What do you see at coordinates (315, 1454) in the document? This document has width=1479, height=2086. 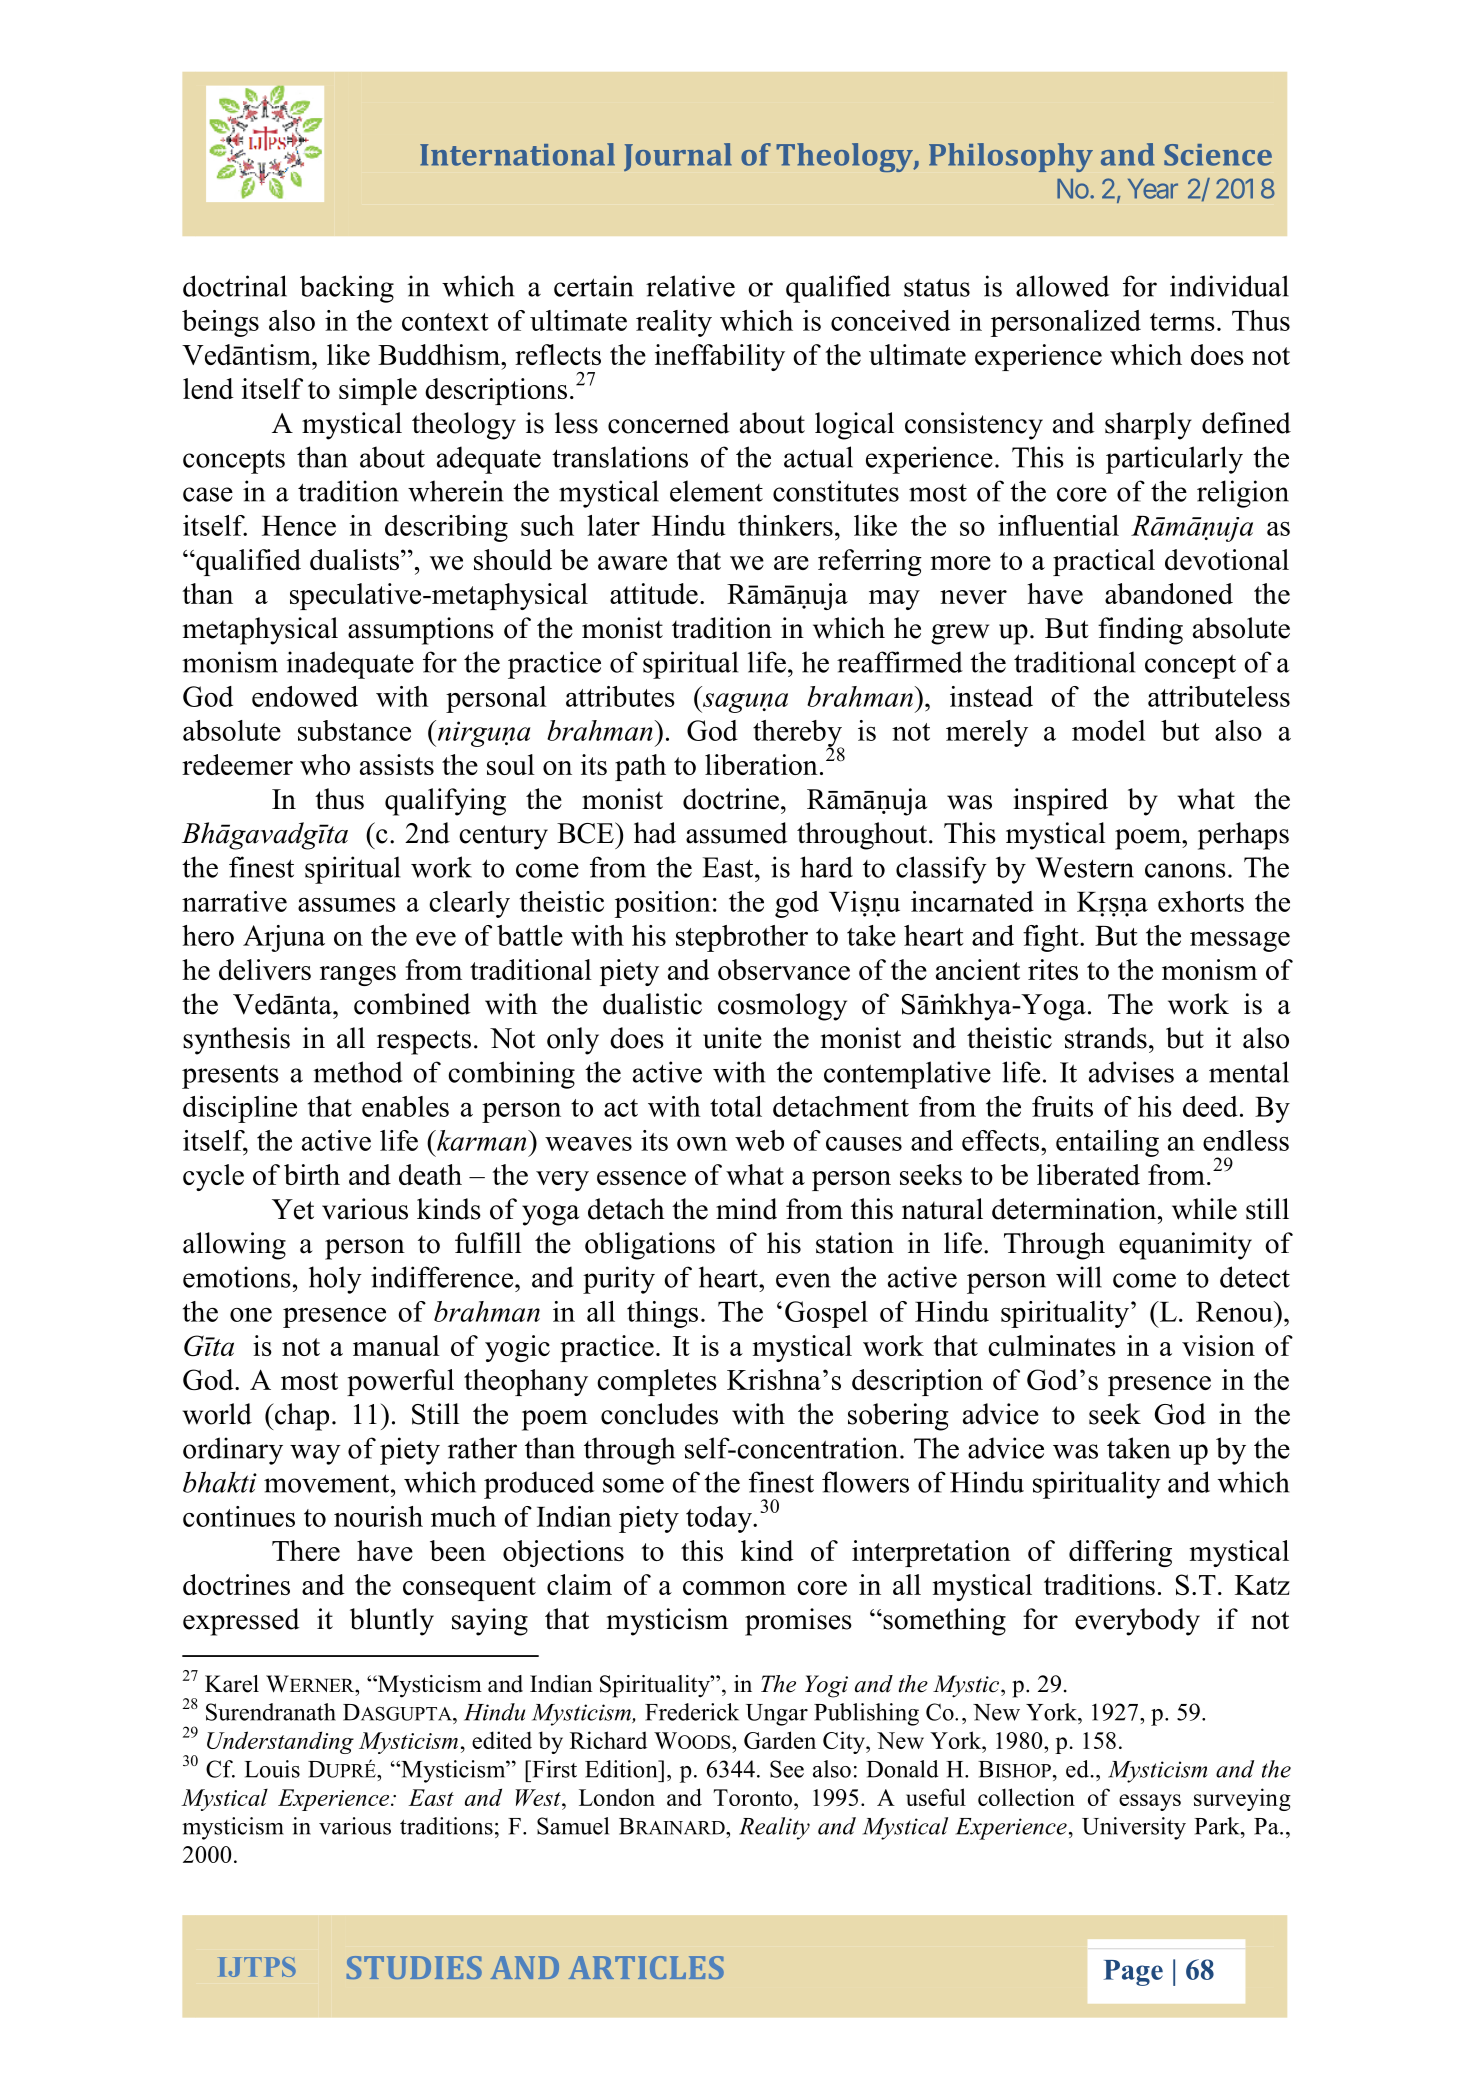 I see `way` at bounding box center [315, 1454].
